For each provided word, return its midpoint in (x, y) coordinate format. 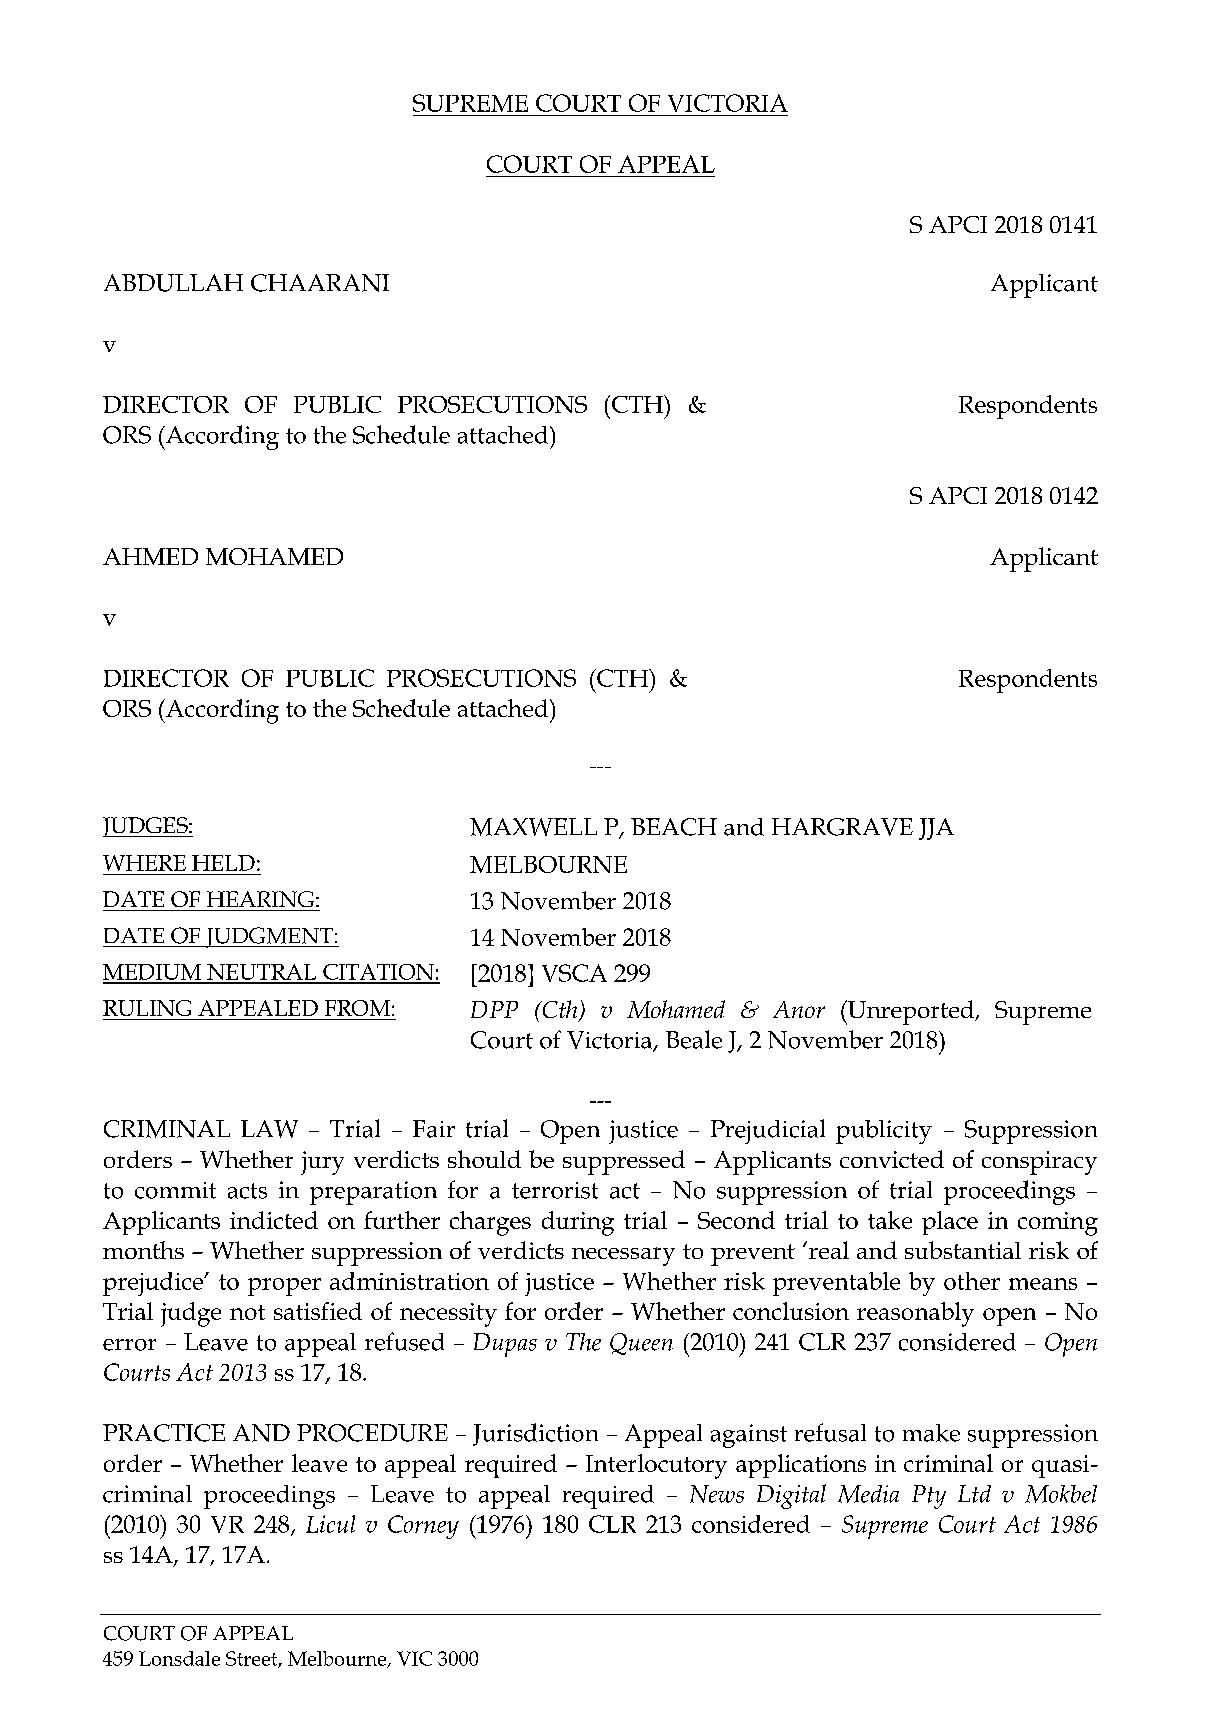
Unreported (911, 1012)
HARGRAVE (842, 827)
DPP (494, 1009)
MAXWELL (533, 827)
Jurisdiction (535, 1434)
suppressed (624, 1162)
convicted (892, 1159)
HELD (223, 863)
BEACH (674, 827)
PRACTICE (164, 1433)
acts (247, 1191)
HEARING (260, 899)
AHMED (150, 556)
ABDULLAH (173, 283)
